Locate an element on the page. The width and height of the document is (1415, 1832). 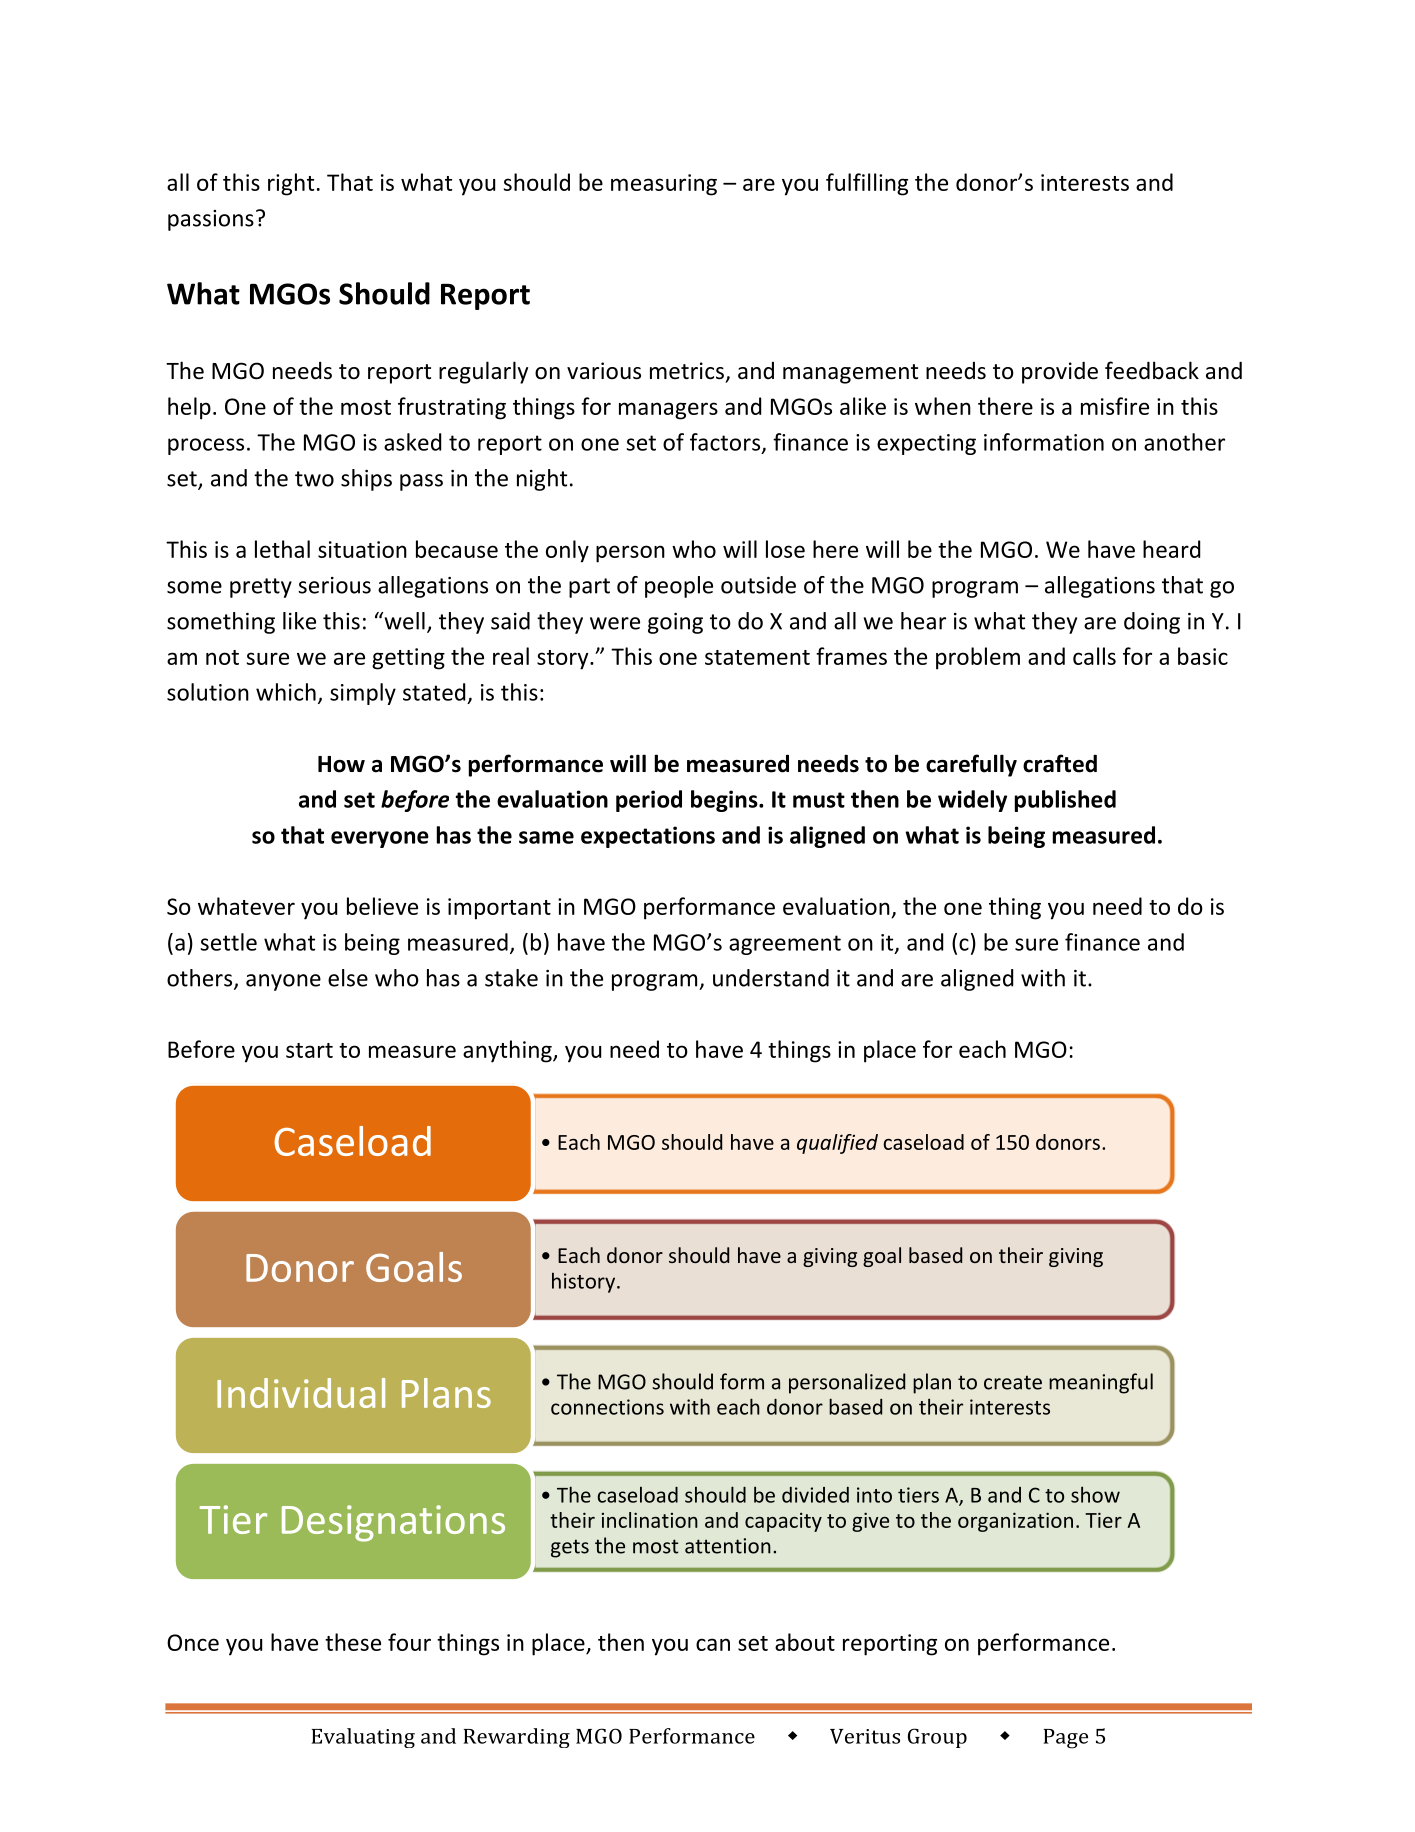
Page is located at coordinates (1065, 1739).
